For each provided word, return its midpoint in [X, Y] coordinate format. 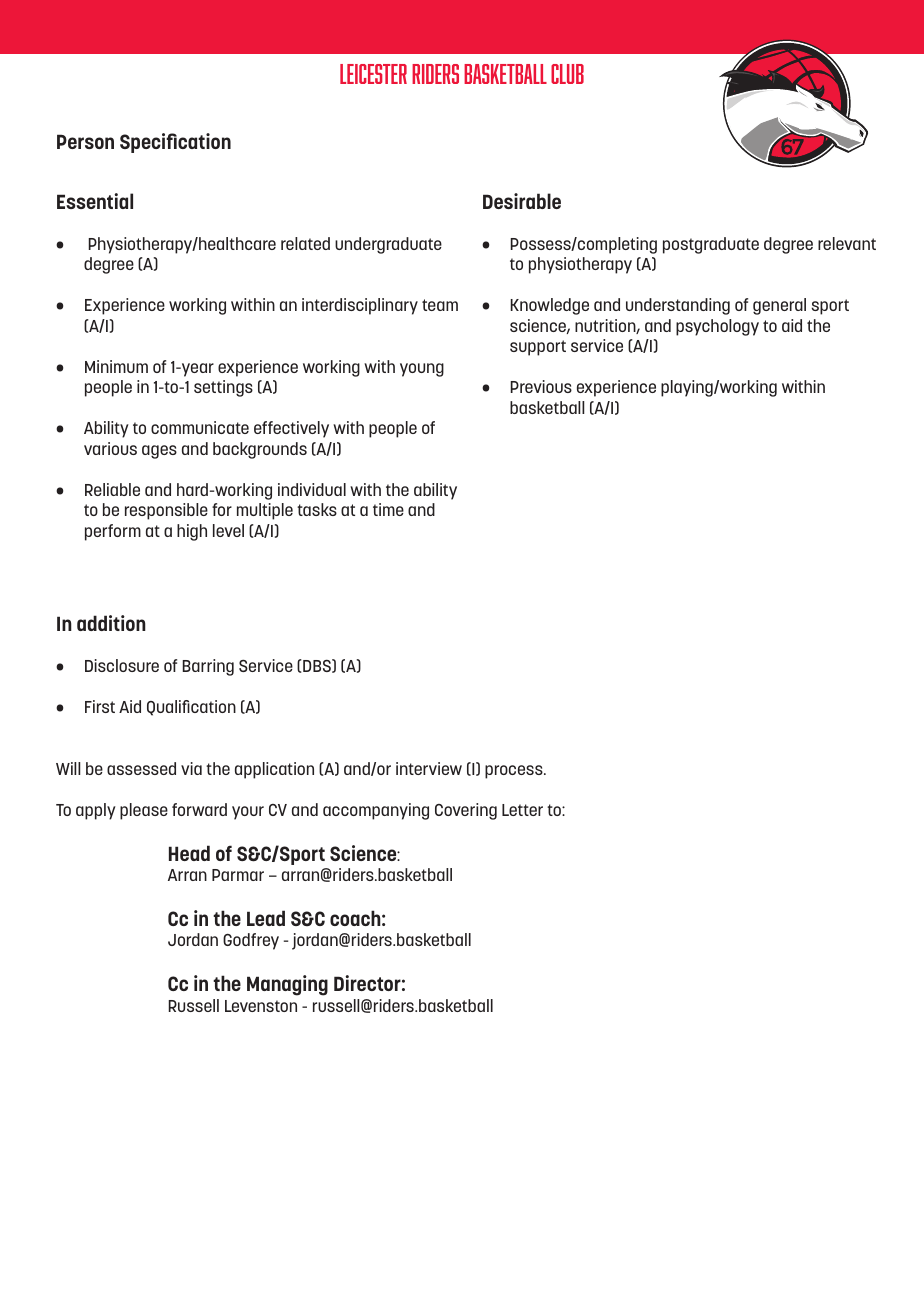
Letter [522, 810]
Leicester [373, 74]
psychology [717, 327]
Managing [287, 985]
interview [429, 768]
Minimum [116, 366]
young [422, 370]
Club [567, 74]
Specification [175, 143]
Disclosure [122, 665]
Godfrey [251, 941]
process [515, 772]
